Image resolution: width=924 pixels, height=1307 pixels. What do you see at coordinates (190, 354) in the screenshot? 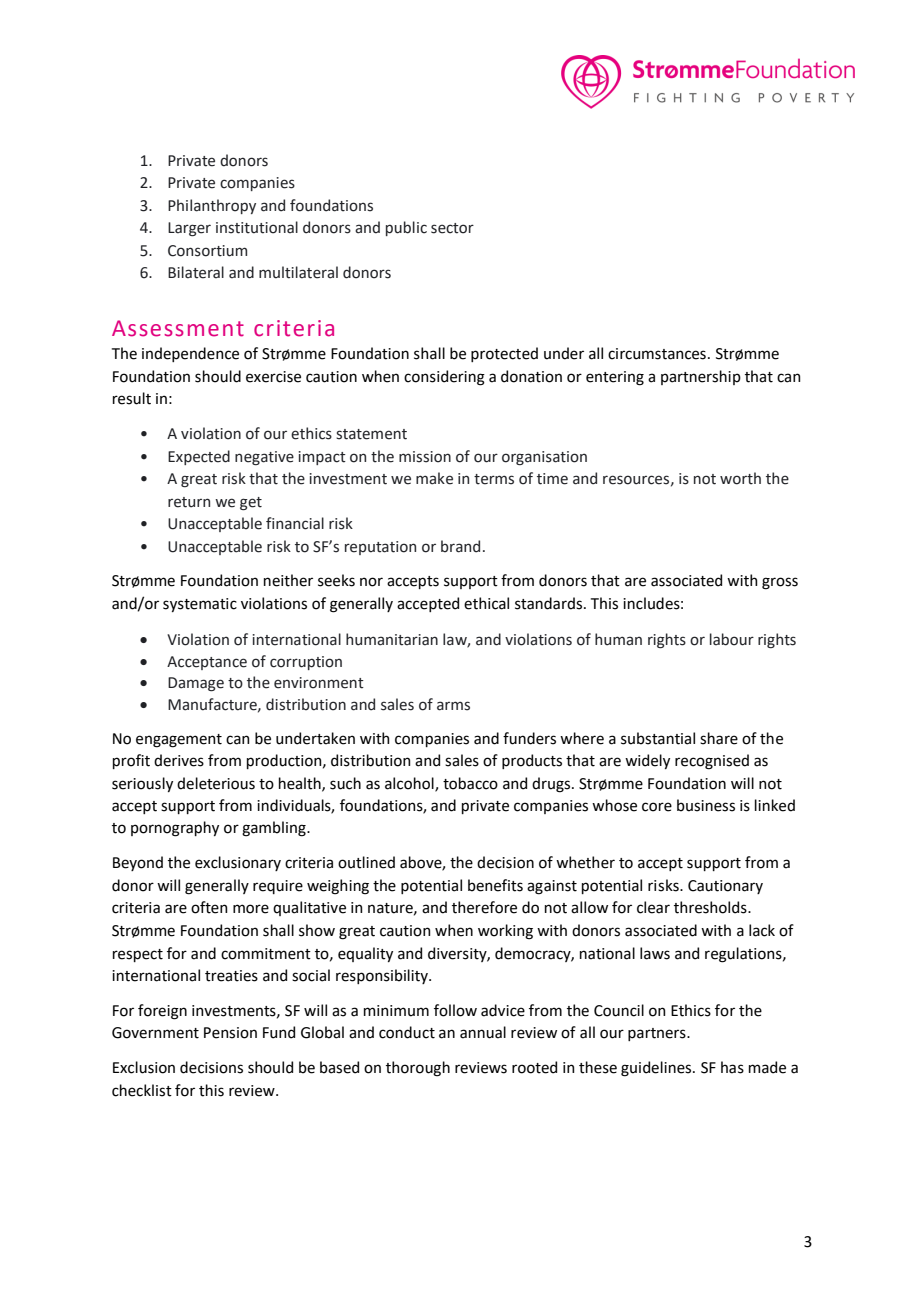
I see `independence` at bounding box center [190, 354].
